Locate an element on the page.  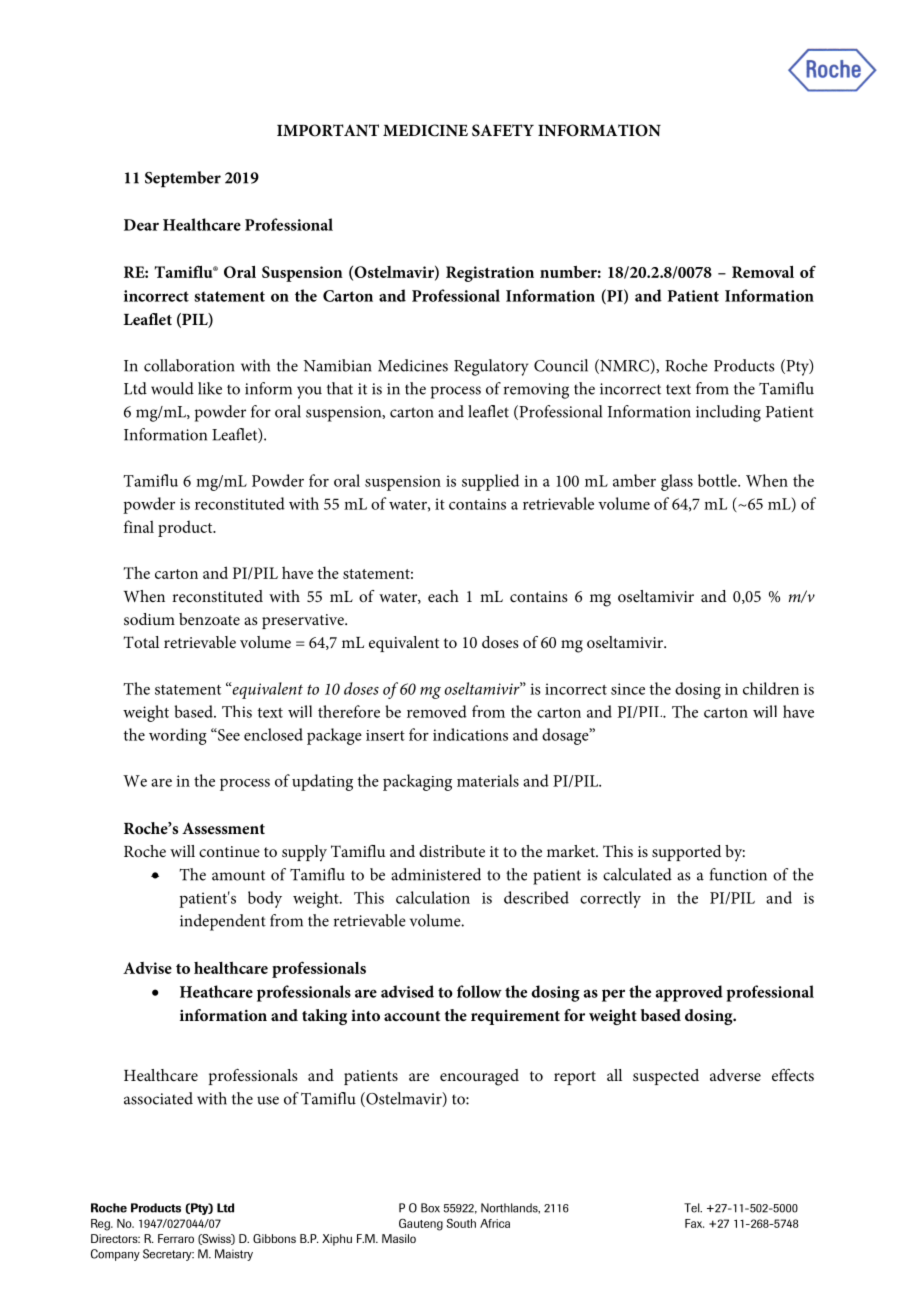
like is located at coordinates (210, 388).
